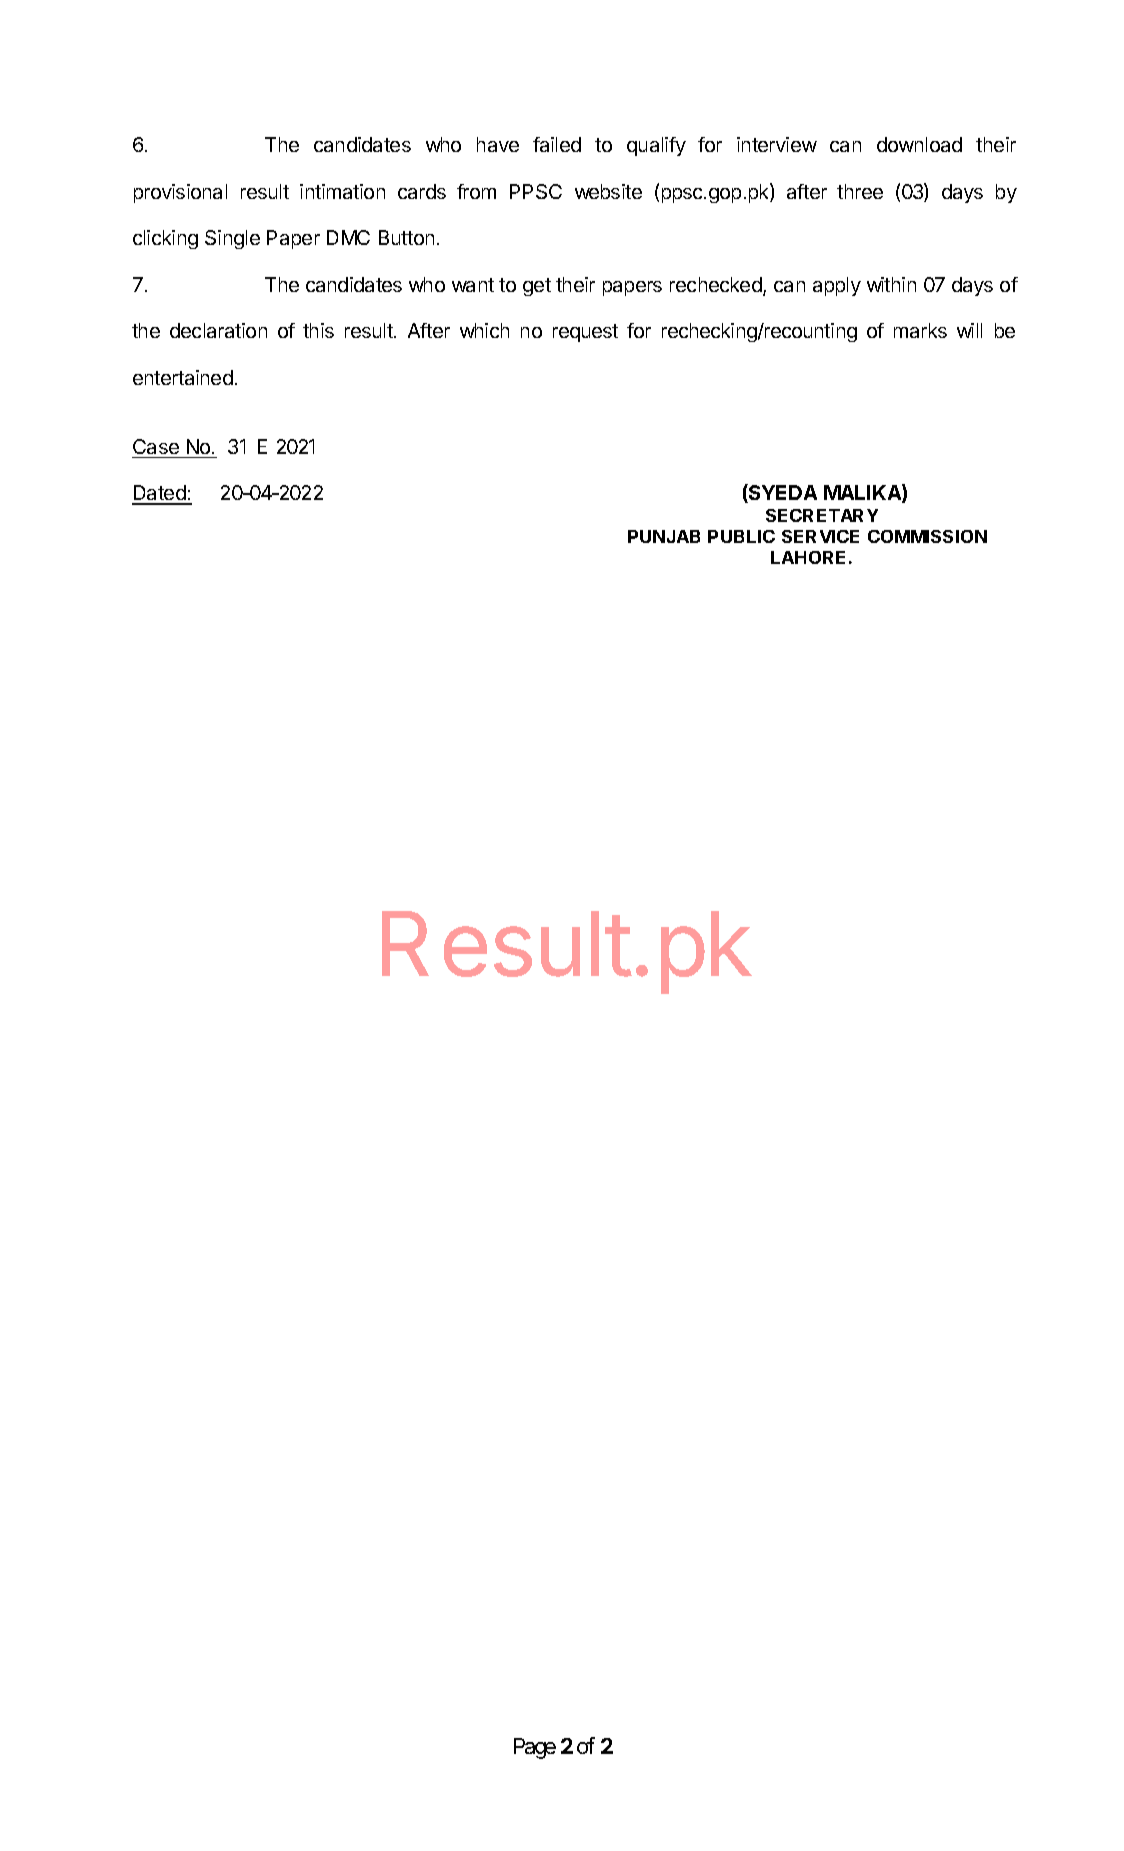 The height and width of the image is (1851, 1124). What do you see at coordinates (664, 536) in the image?
I see `PUNJAB` at bounding box center [664, 536].
